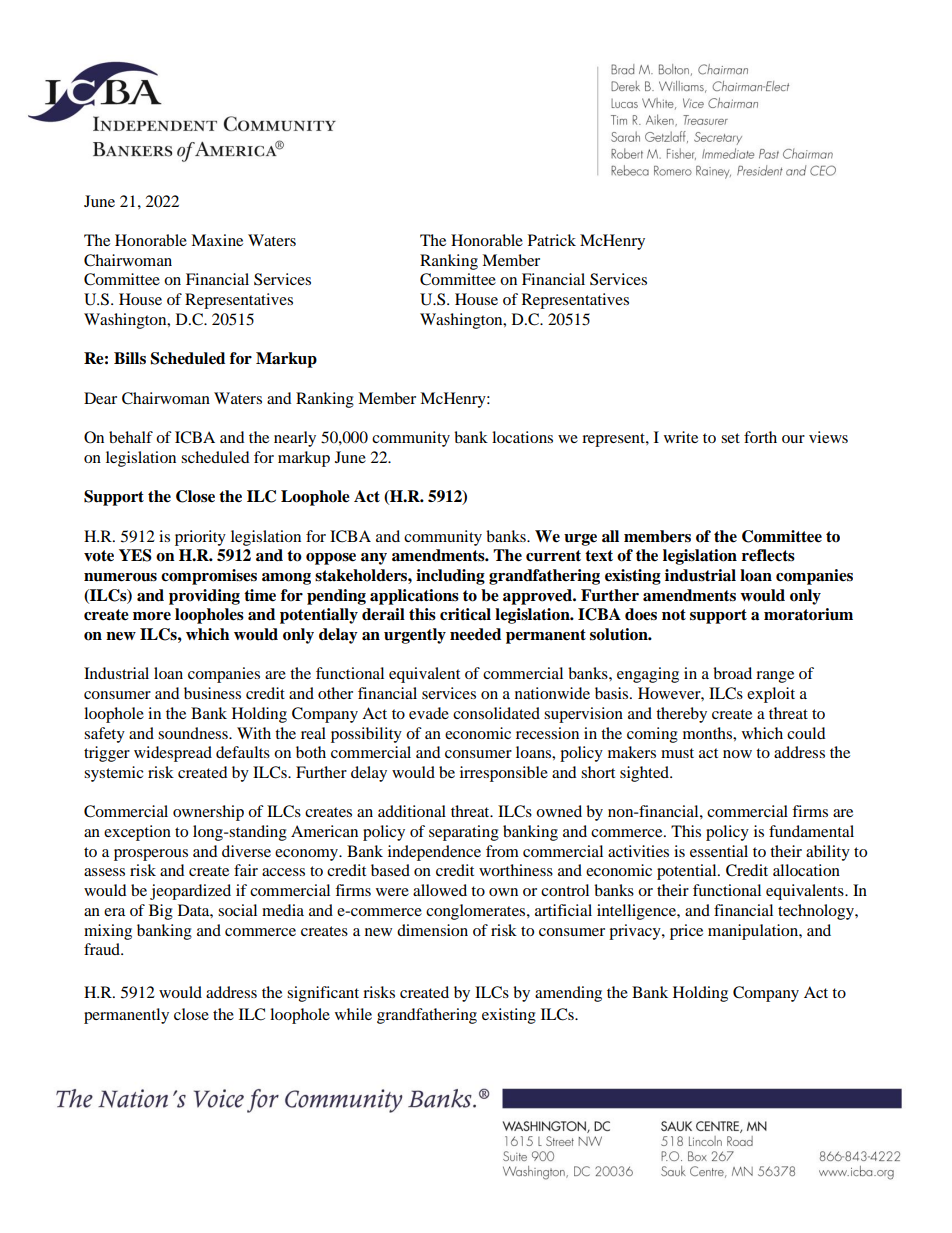 This document has height=1233, width=952. What do you see at coordinates (151, 855) in the document?
I see `prosperous` at bounding box center [151, 855].
